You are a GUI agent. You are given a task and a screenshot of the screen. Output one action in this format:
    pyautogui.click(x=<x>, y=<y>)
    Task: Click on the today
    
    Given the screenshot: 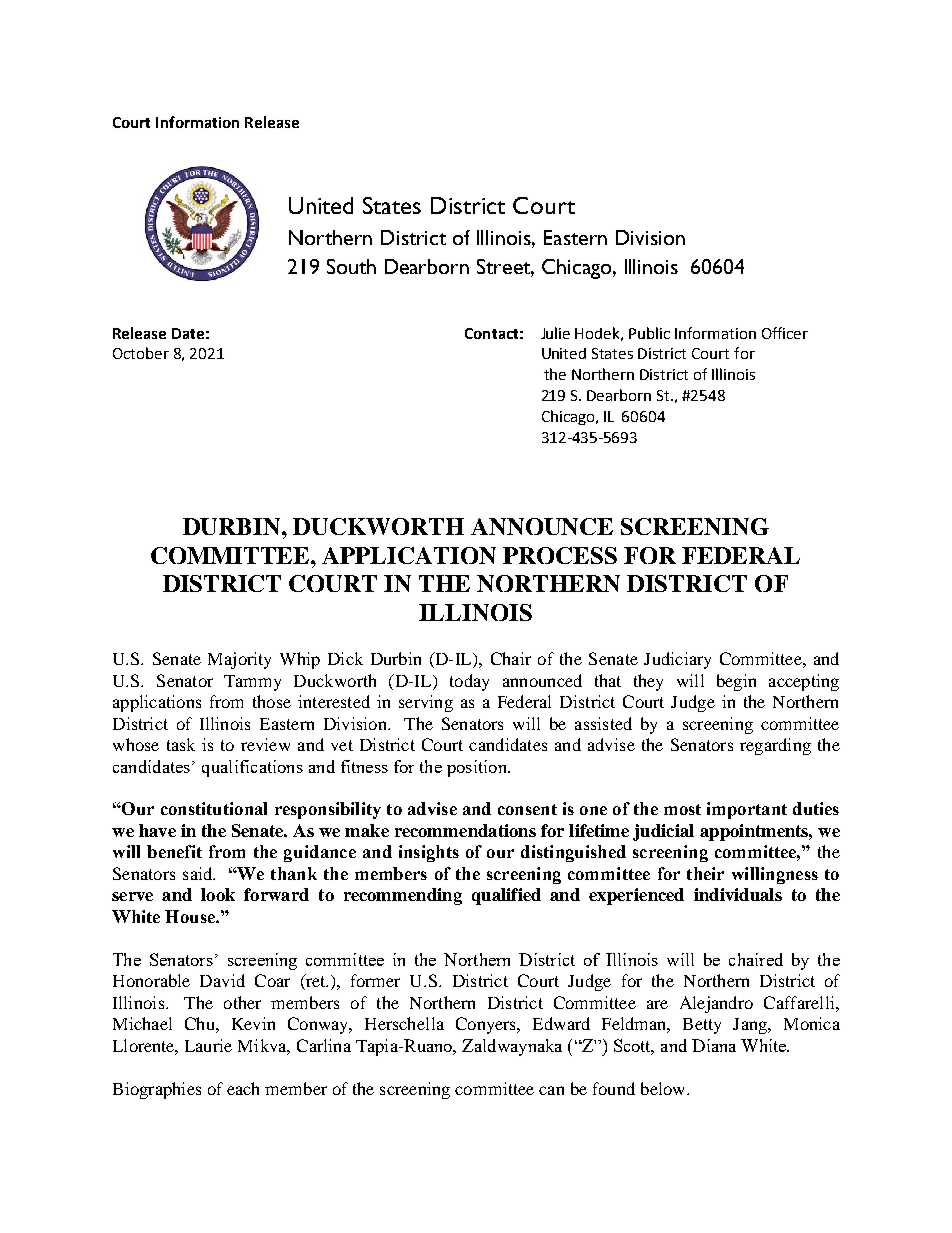 What is the action you would take?
    pyautogui.click(x=469, y=682)
